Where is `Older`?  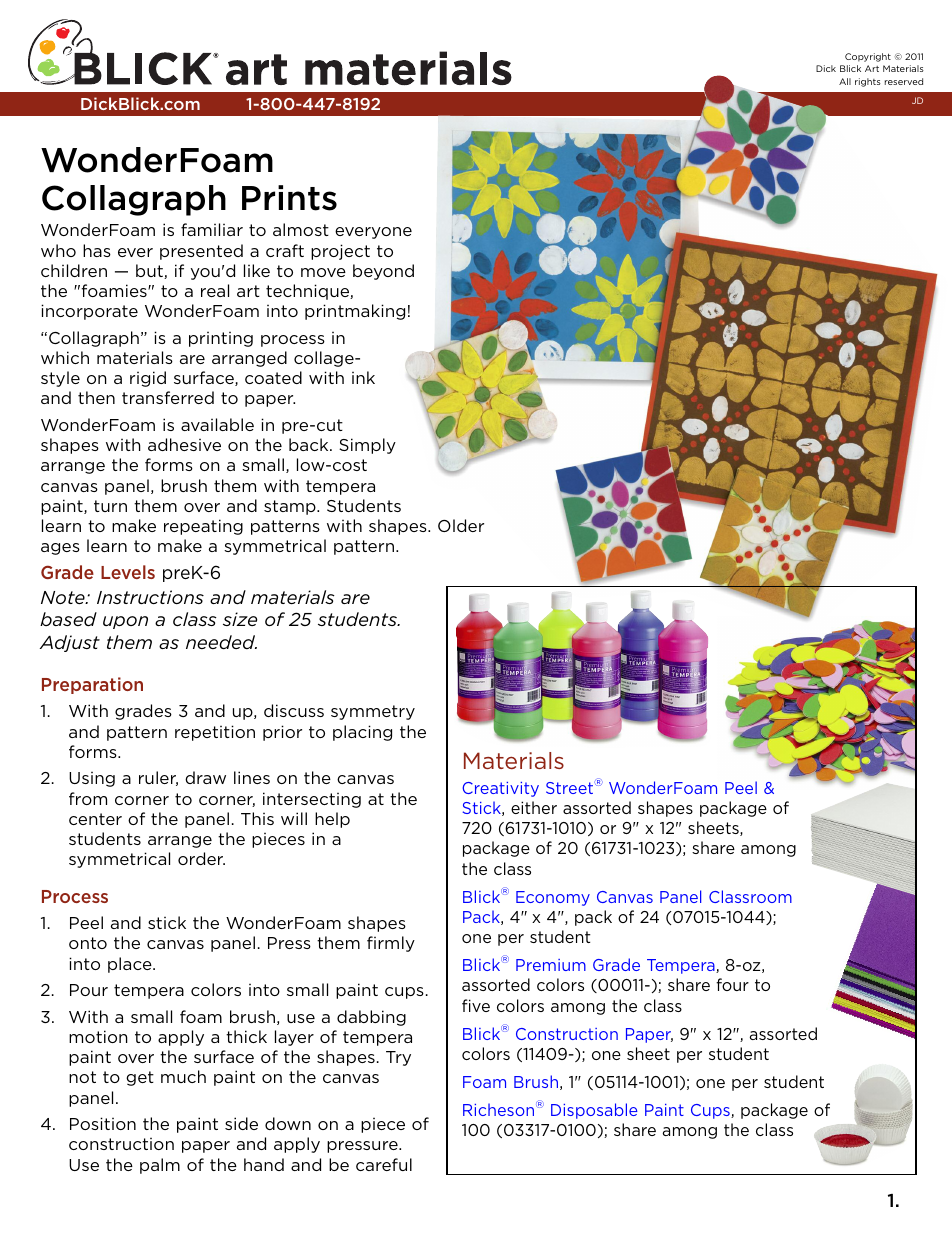
Older is located at coordinates (461, 525).
